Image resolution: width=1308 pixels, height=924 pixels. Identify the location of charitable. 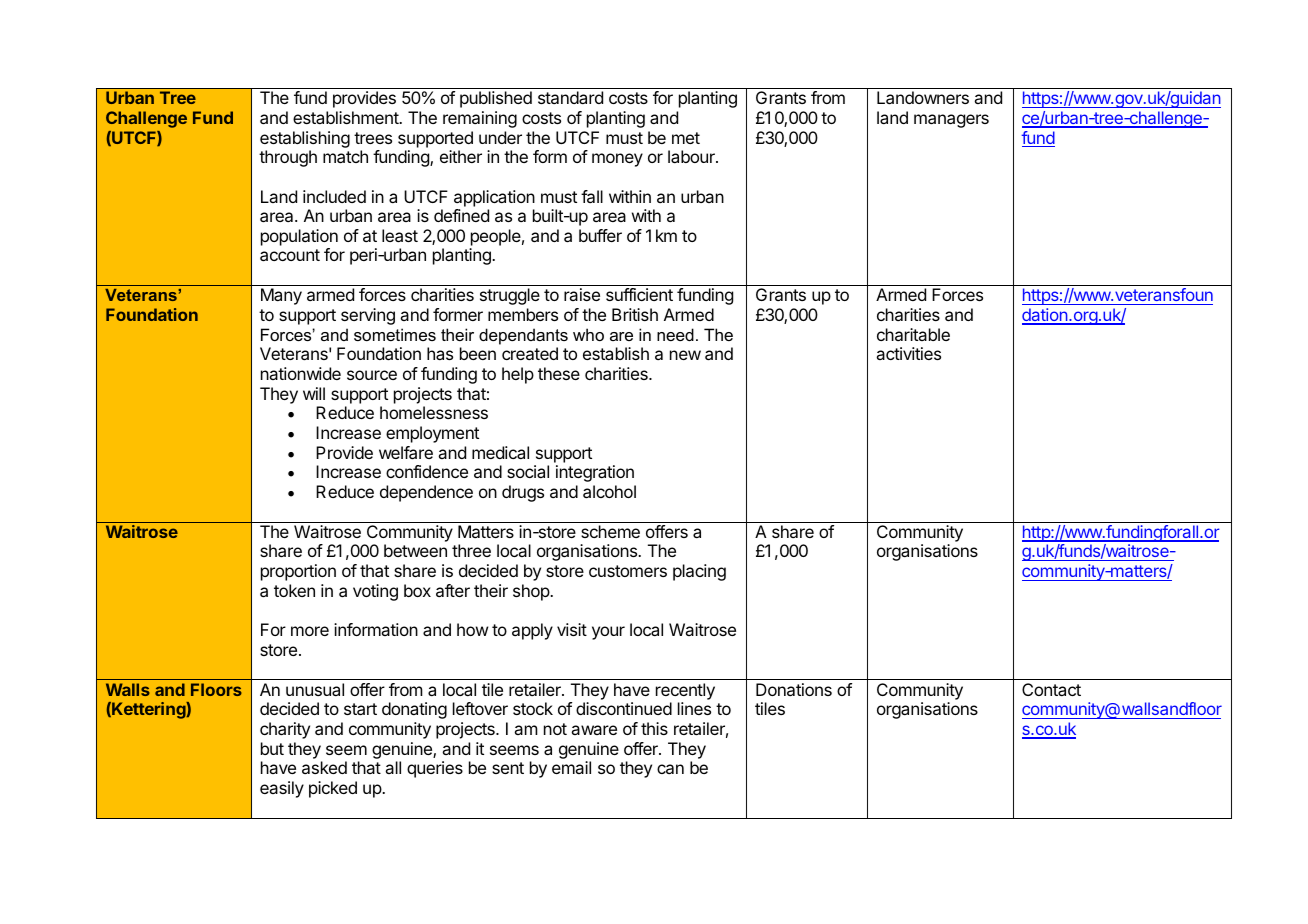
(913, 334).
